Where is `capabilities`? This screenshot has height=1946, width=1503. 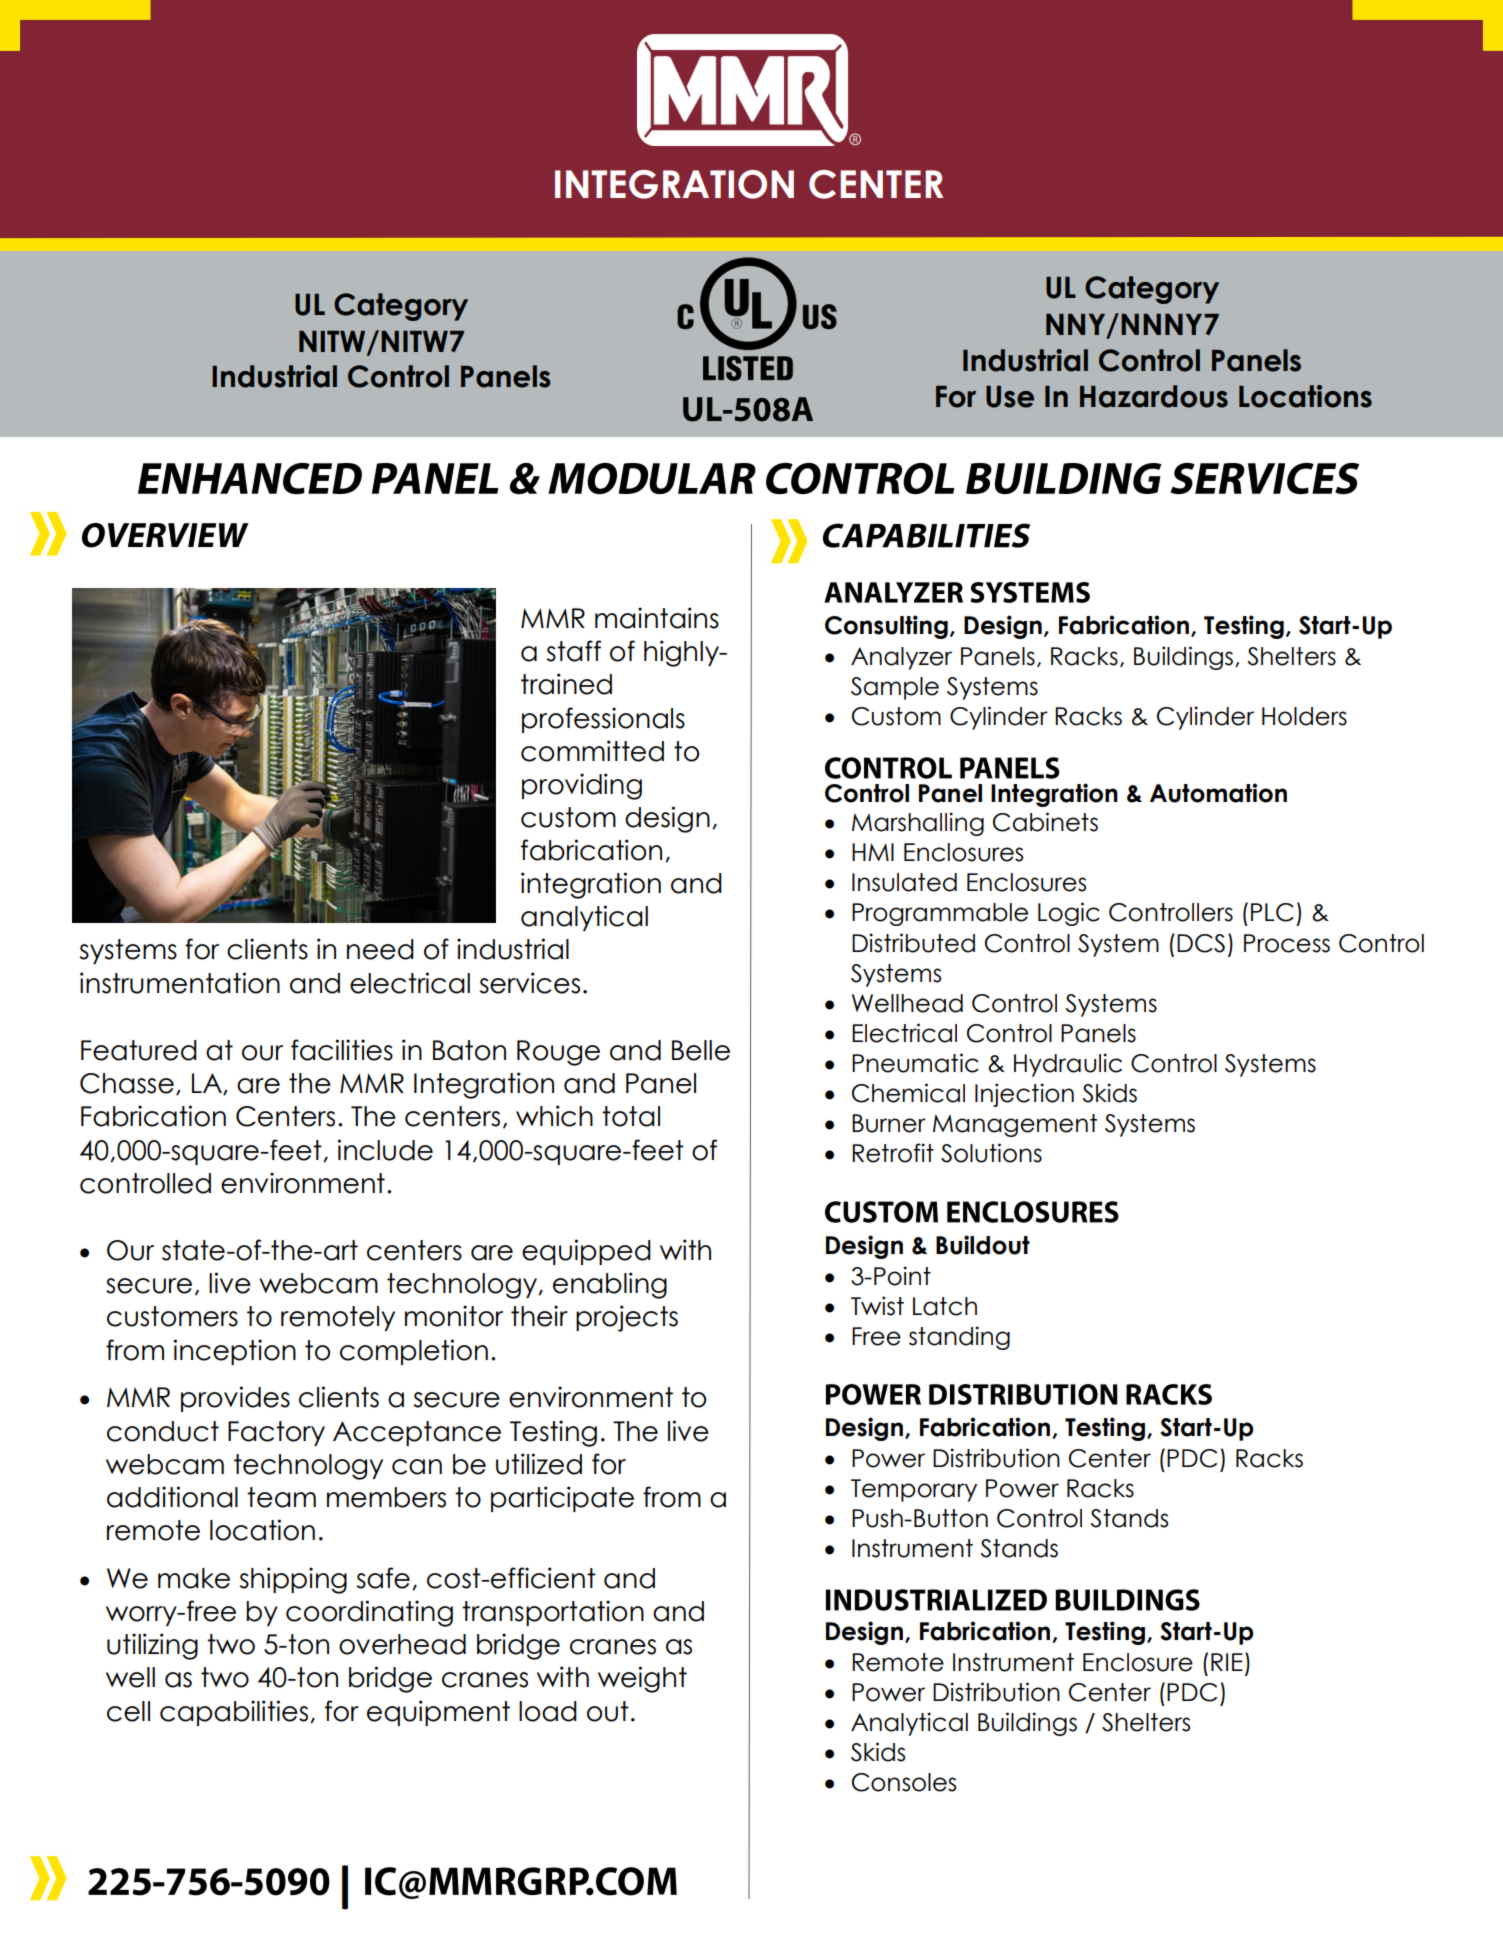
capabilities is located at coordinates (234, 1713).
